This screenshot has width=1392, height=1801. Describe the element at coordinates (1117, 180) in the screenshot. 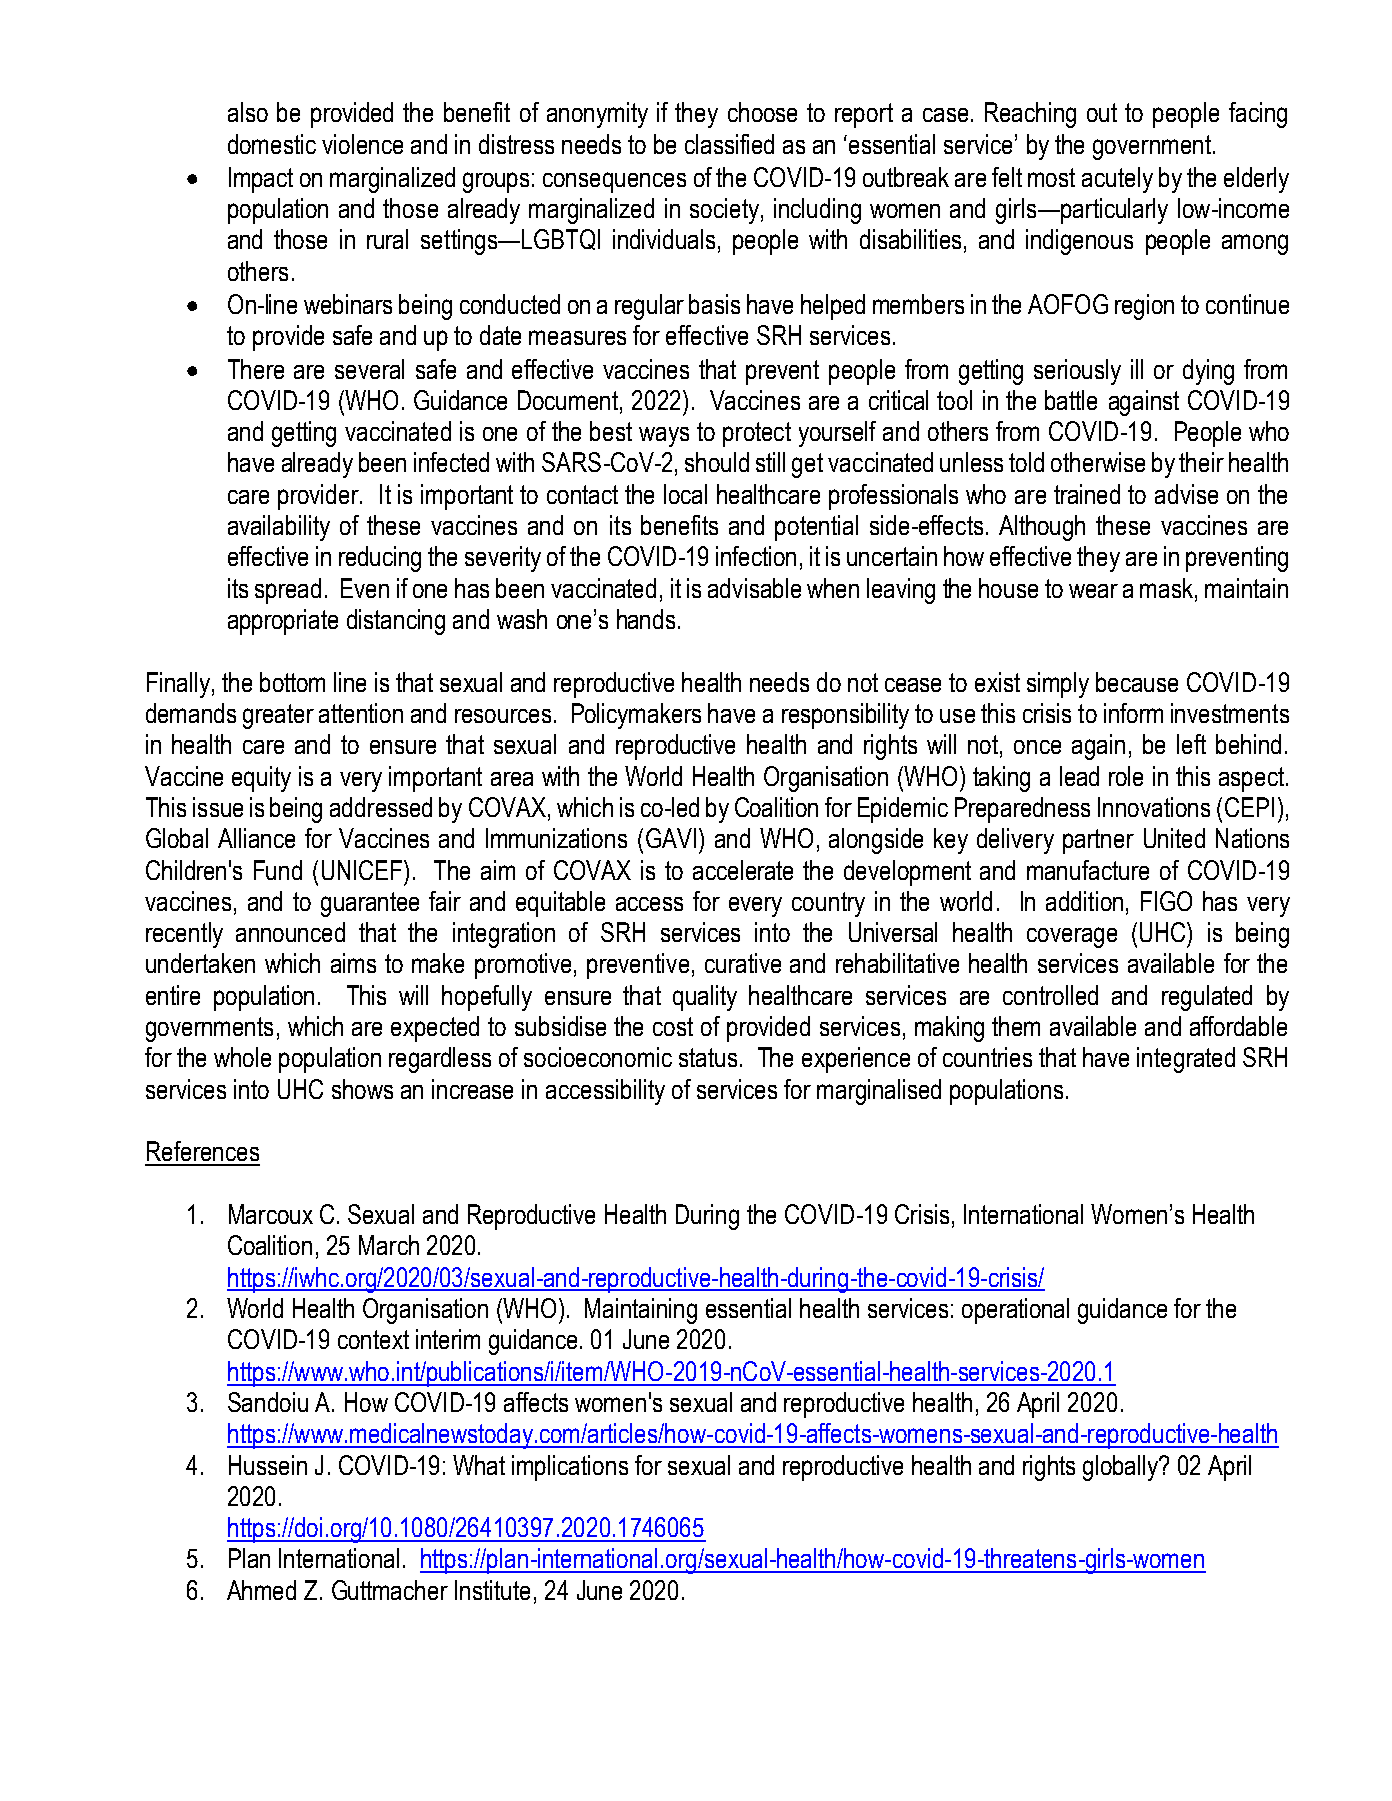

I see `acutely` at that location.
